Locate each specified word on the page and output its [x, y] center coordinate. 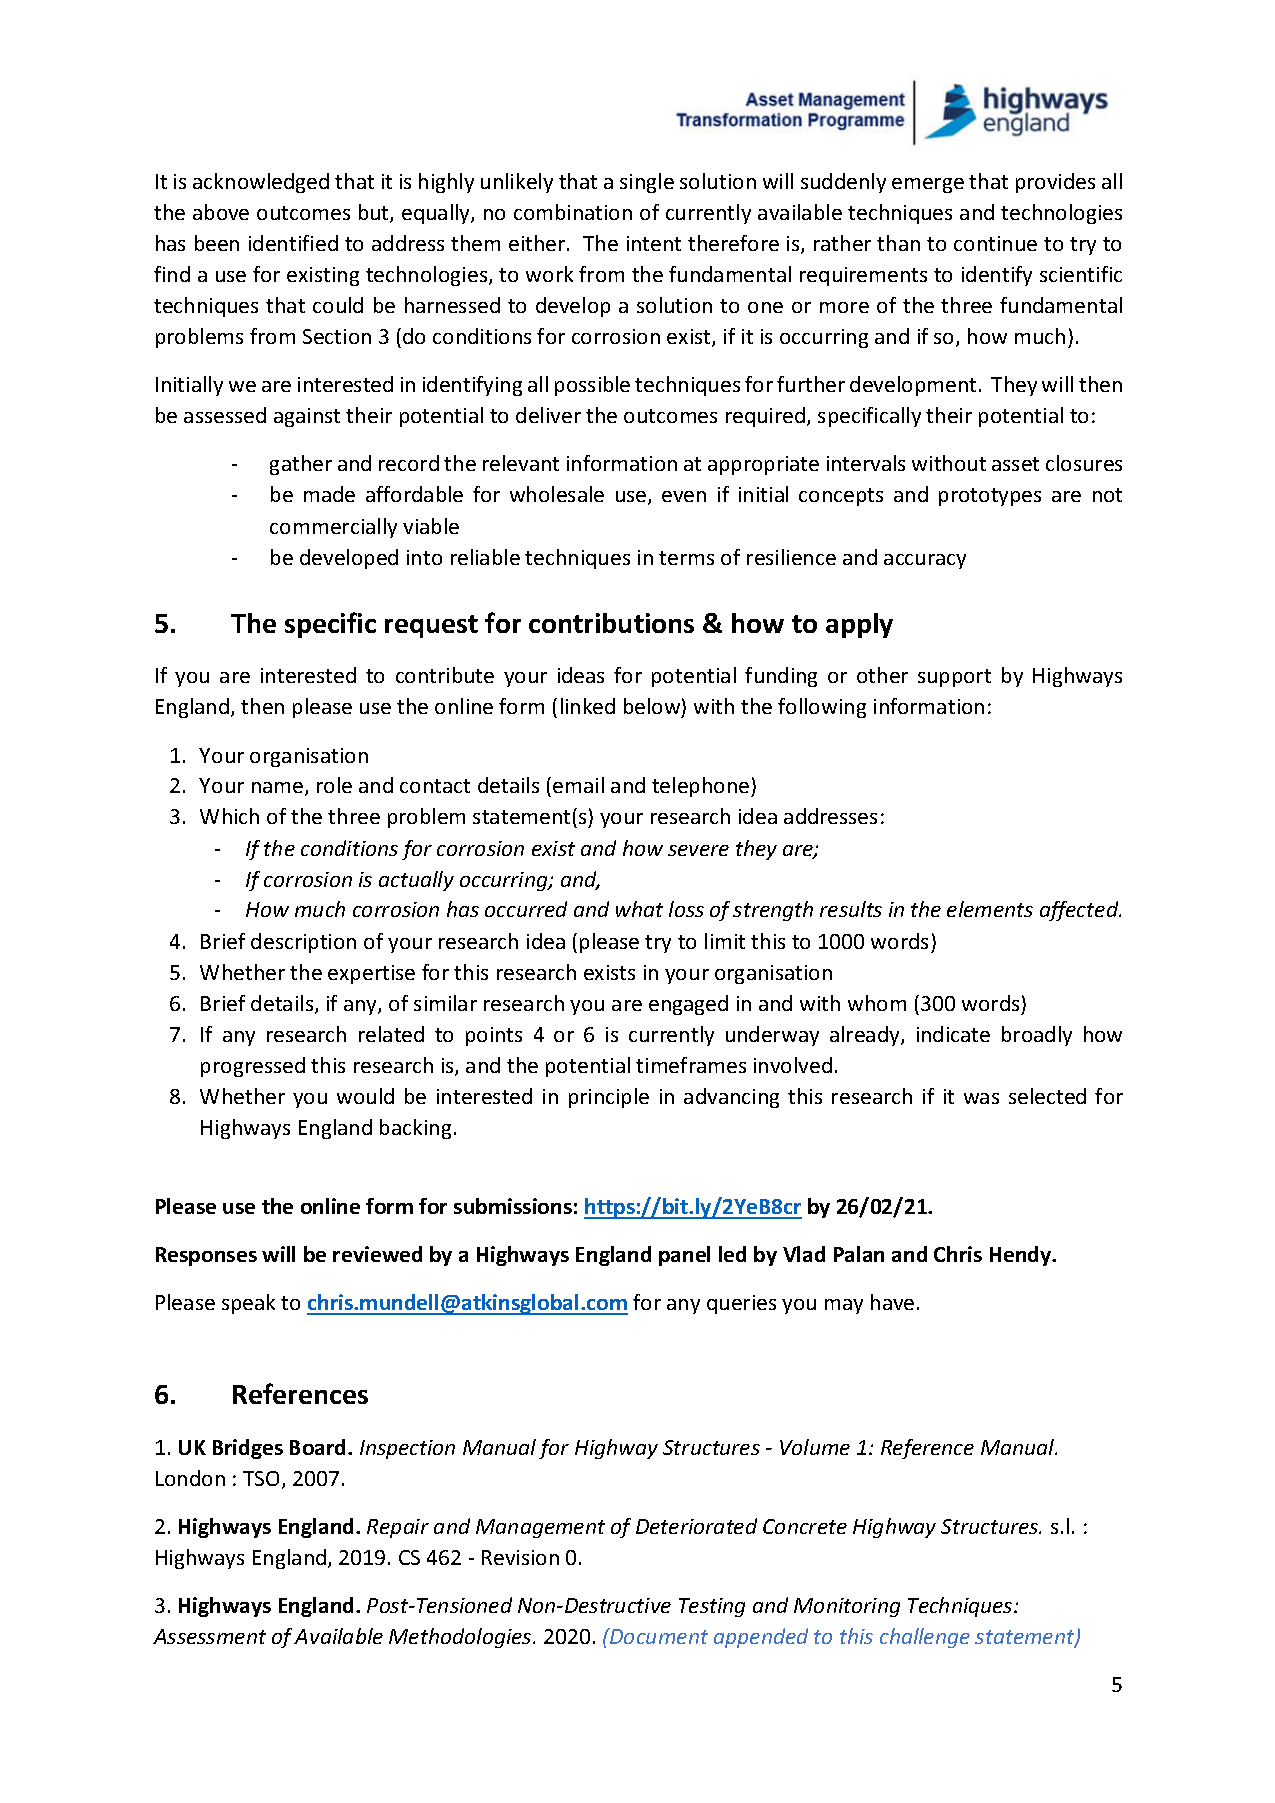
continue [995, 243]
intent [654, 243]
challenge [925, 1638]
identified [293, 243]
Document [658, 1636]
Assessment [209, 1636]
